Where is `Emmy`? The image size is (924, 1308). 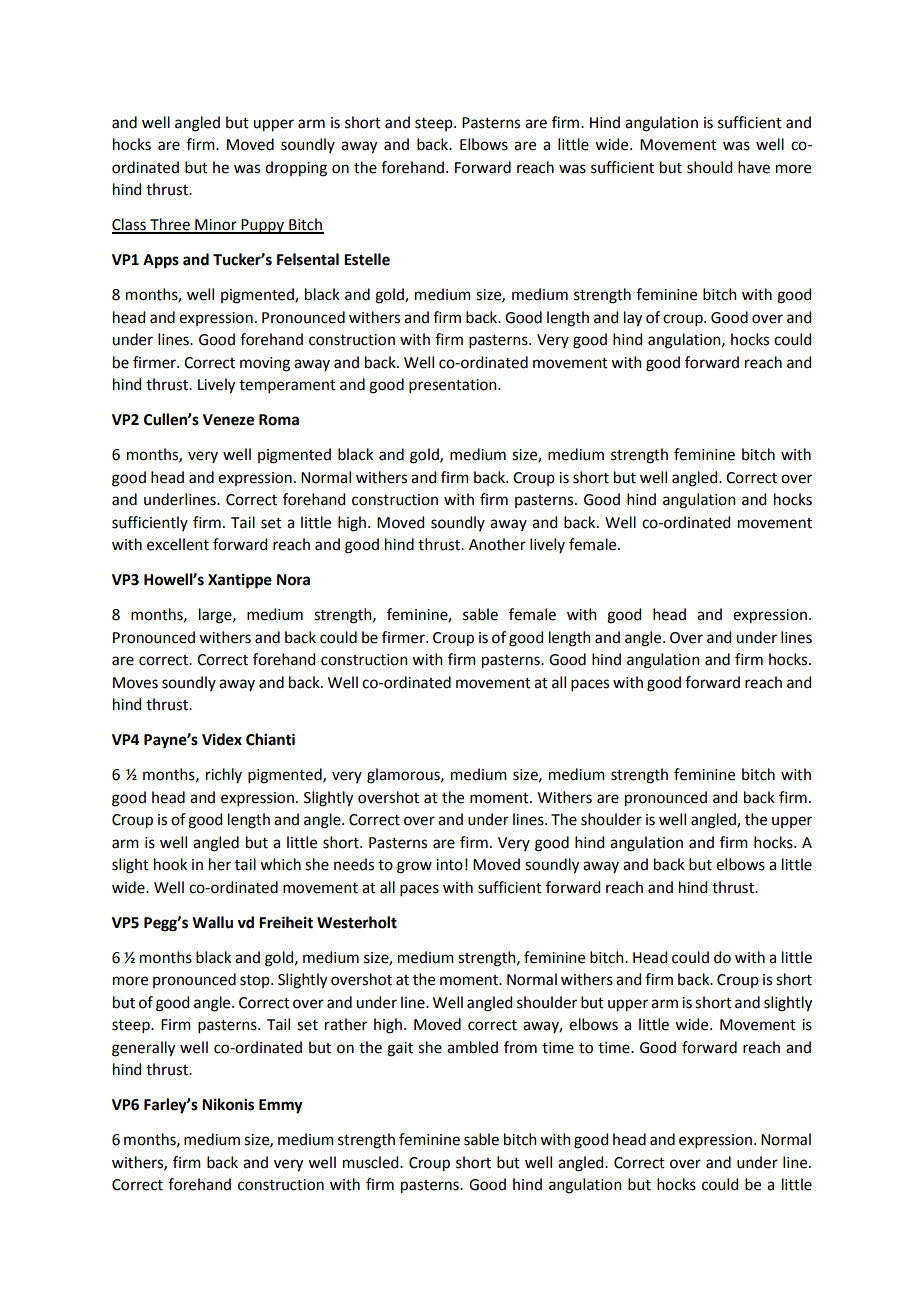
Emmy is located at coordinates (281, 1106).
